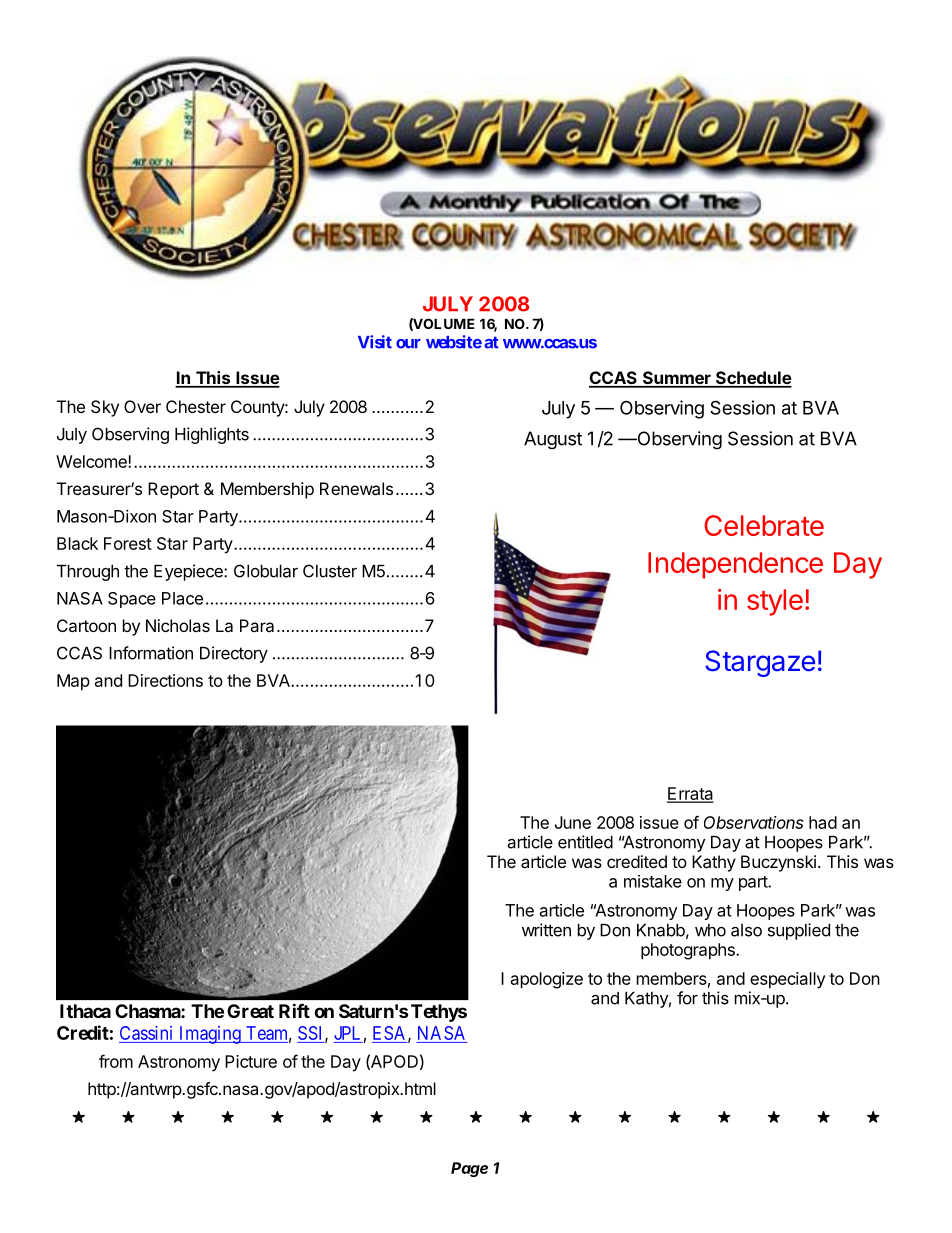 This page has width=952, height=1233. Describe the element at coordinates (85, 1011) in the page. I see `Ithaca` at that location.
